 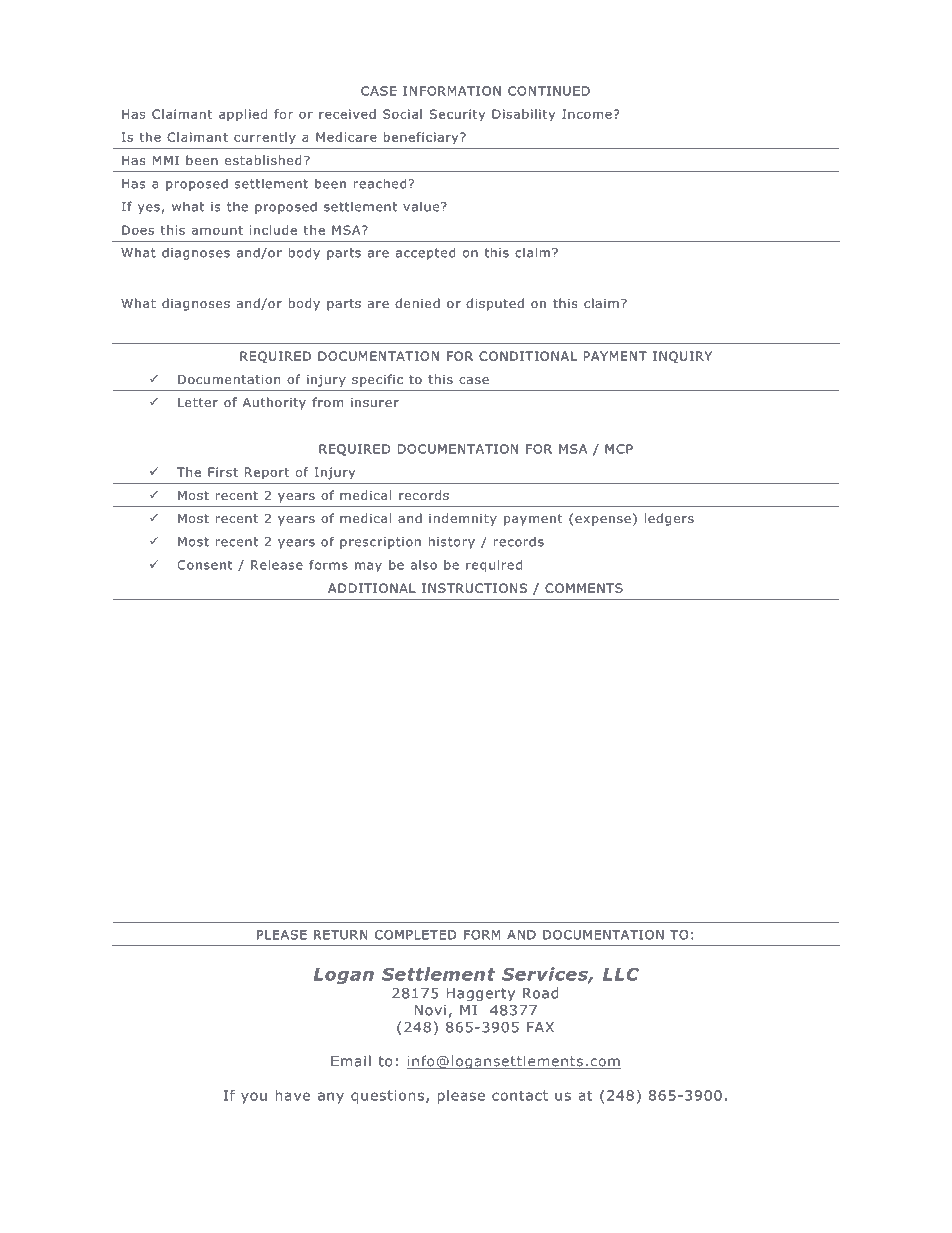 What do you see at coordinates (619, 449) in the document?
I see `MCP` at bounding box center [619, 449].
